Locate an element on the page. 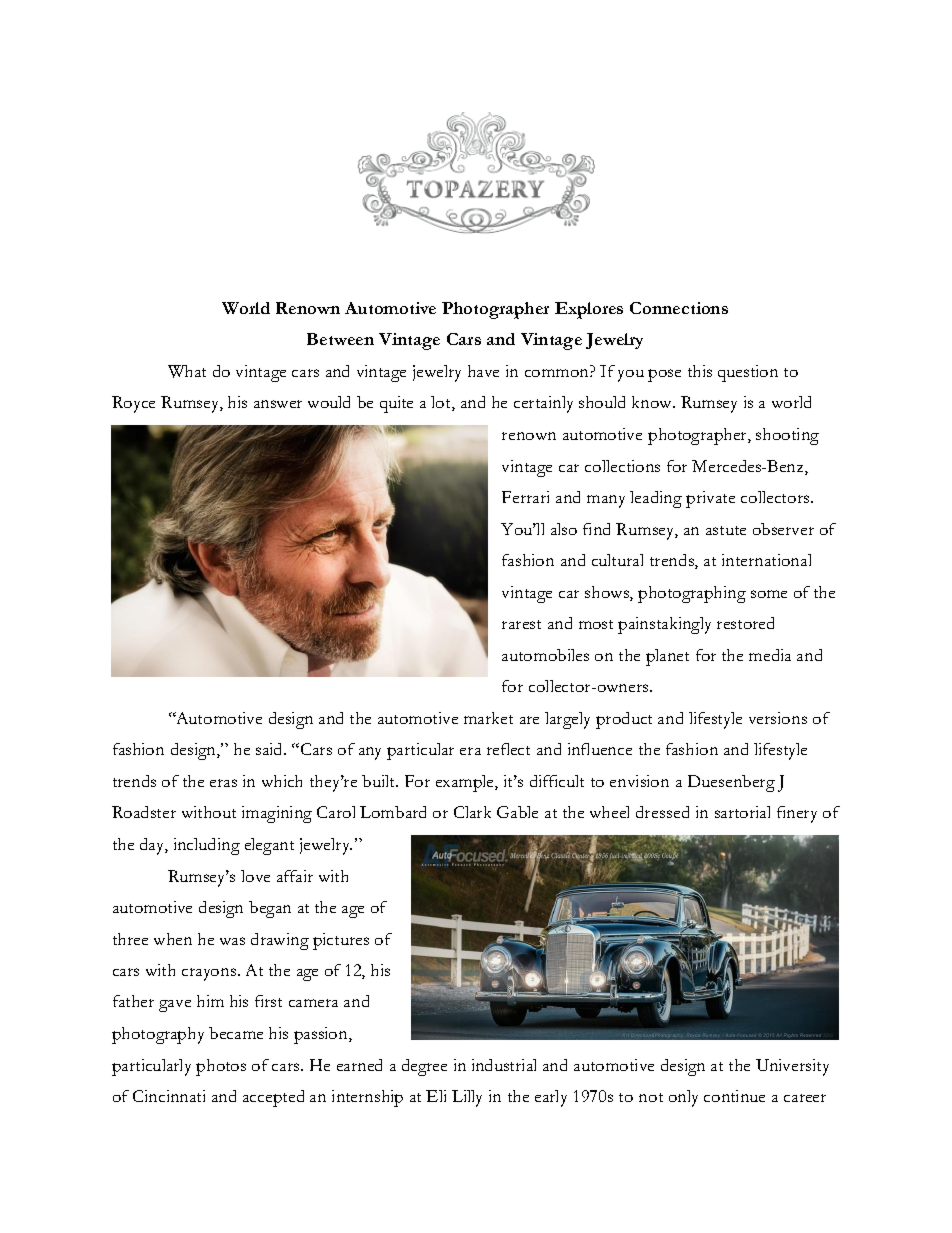 This image has height=1233, width=952. have is located at coordinates (483, 371).
